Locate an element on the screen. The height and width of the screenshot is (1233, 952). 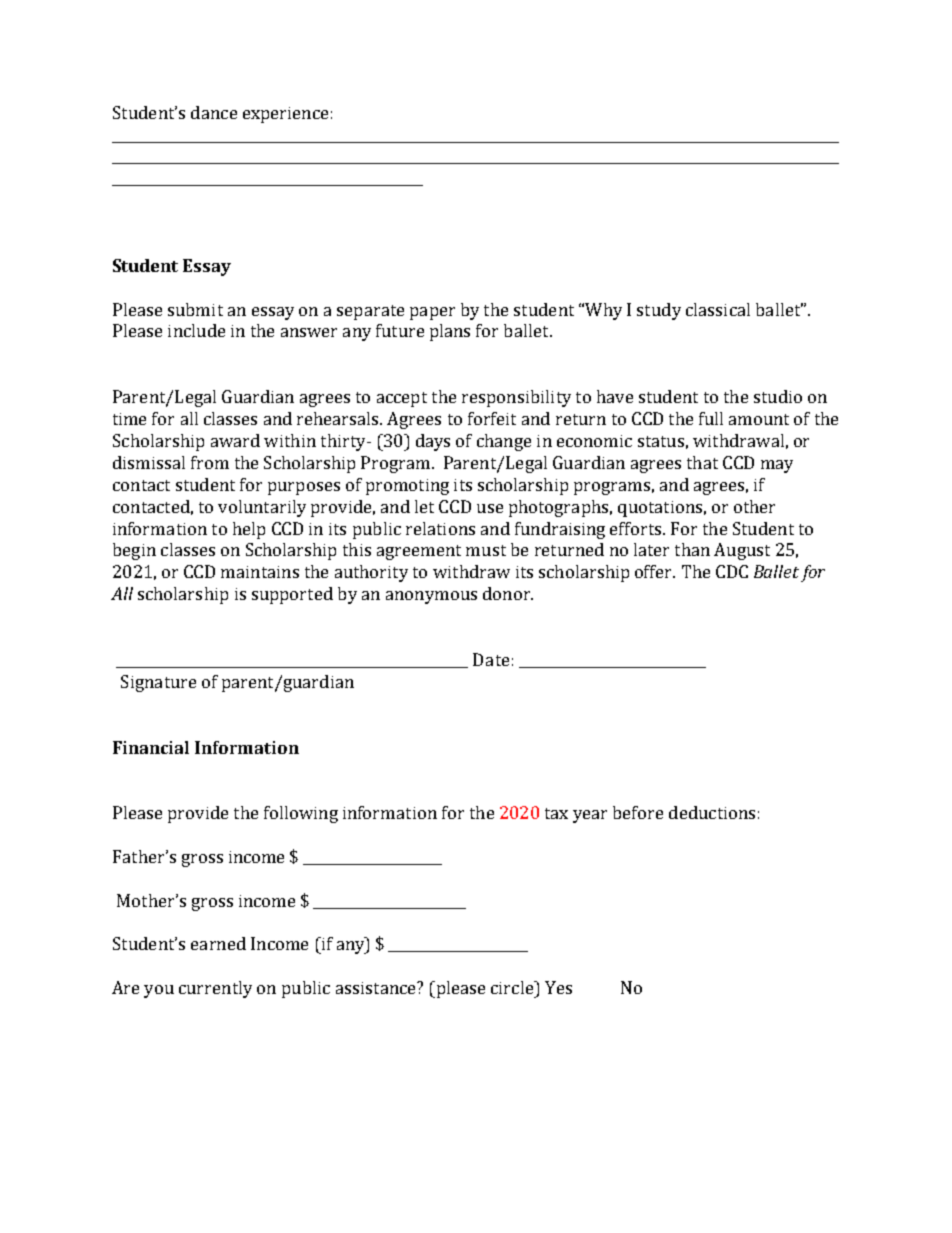
experience is located at coordinates (285, 115).
